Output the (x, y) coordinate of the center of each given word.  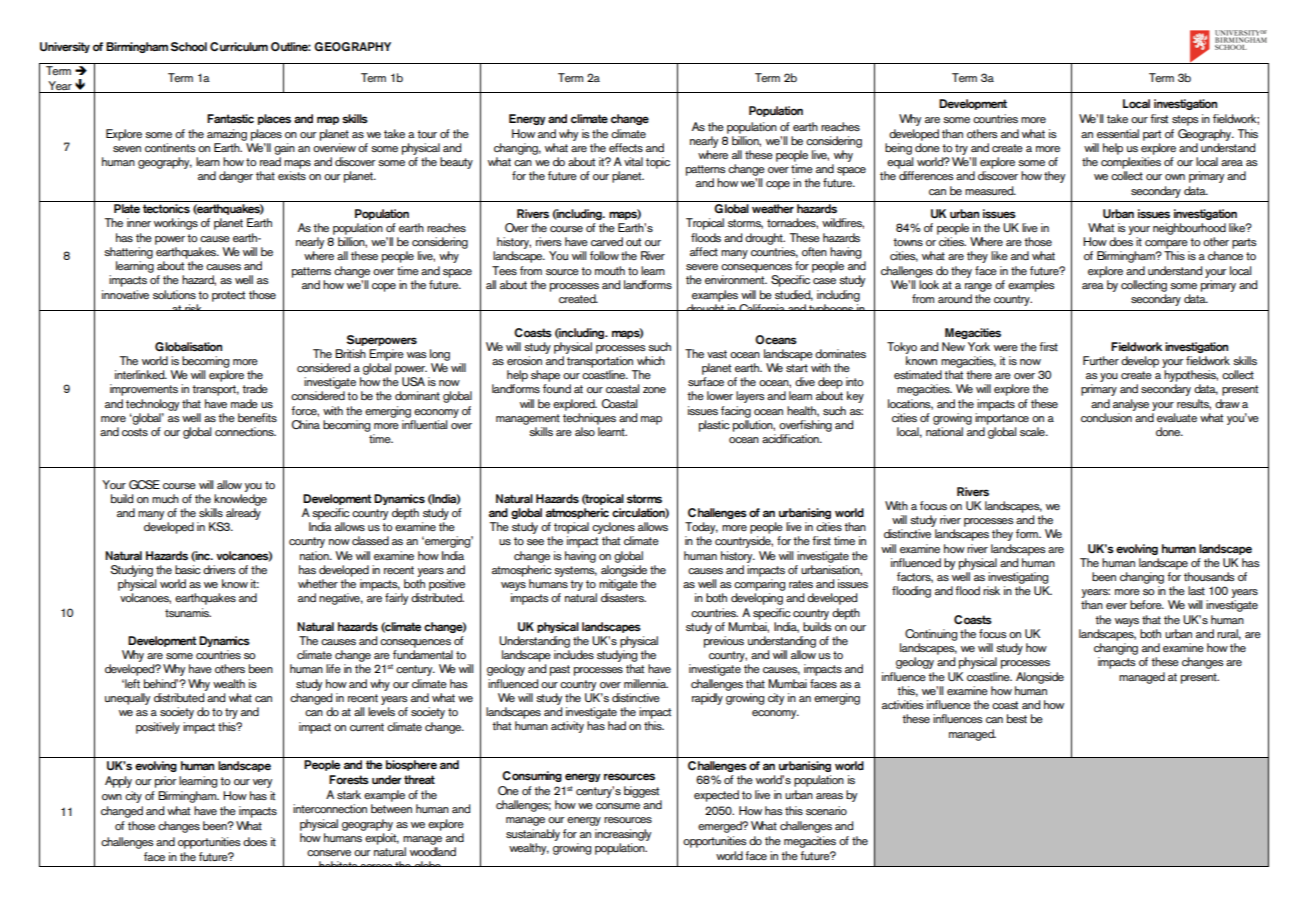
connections (245, 431)
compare (1166, 244)
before (1147, 604)
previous (724, 642)
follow (604, 255)
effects (626, 147)
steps (1185, 120)
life (333, 668)
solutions (174, 294)
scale (1033, 431)
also (585, 431)
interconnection (330, 808)
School (188, 46)
